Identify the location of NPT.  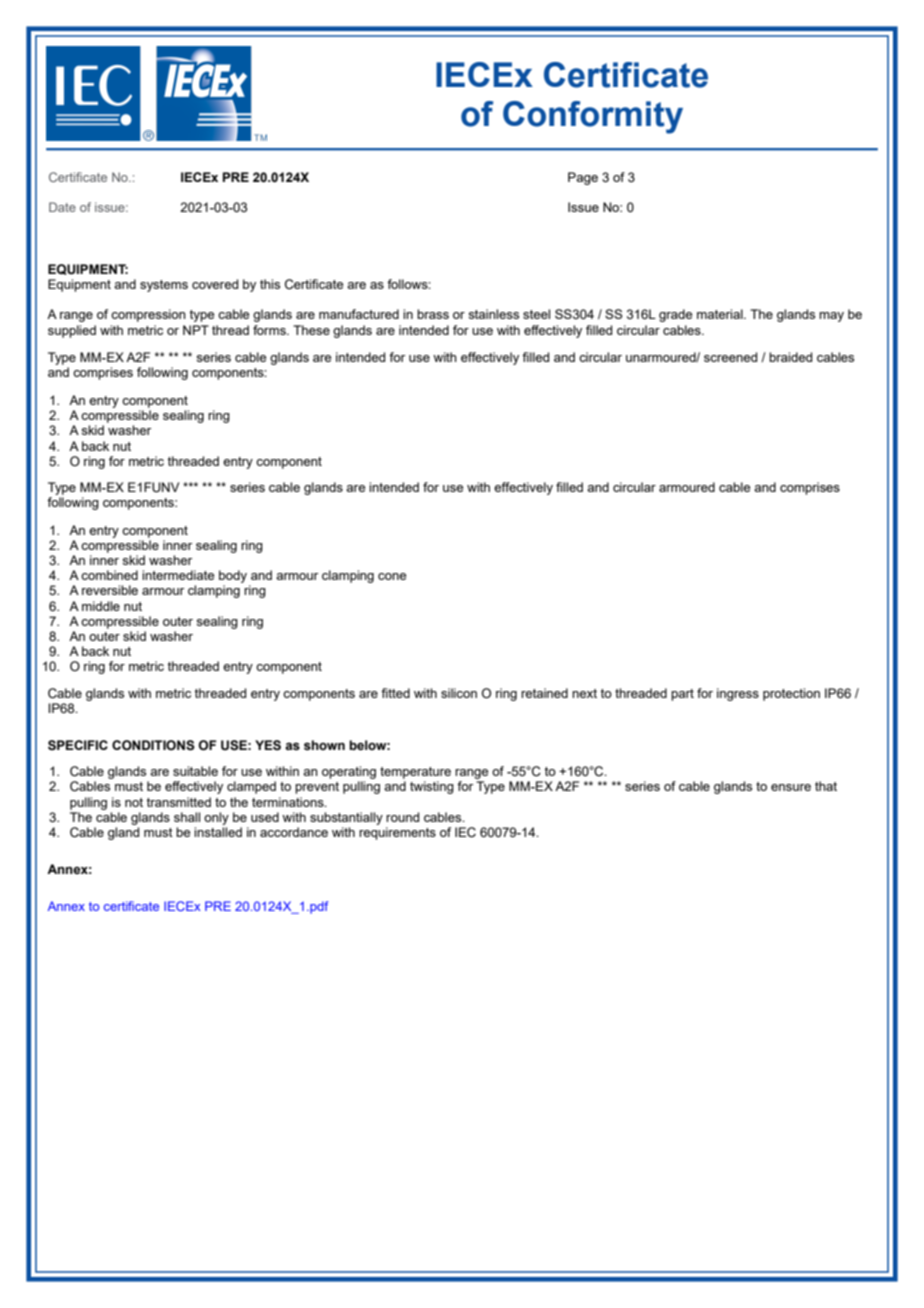
(196, 330).
